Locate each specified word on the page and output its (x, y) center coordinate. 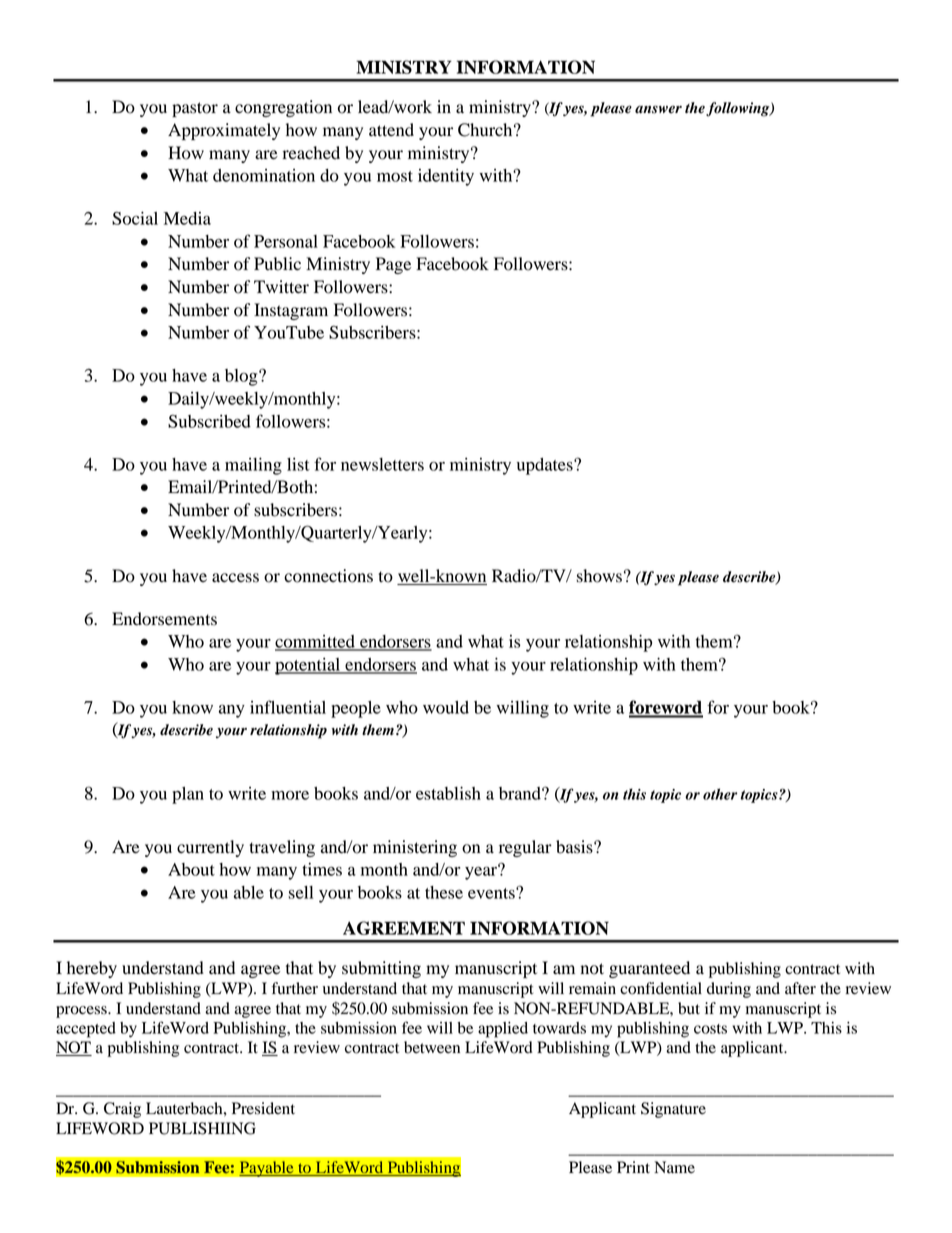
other (720, 794)
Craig (122, 1110)
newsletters (382, 464)
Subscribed (209, 421)
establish (448, 793)
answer (658, 109)
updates (546, 466)
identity (446, 177)
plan (188, 795)
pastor (195, 109)
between (432, 1047)
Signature (673, 1110)
